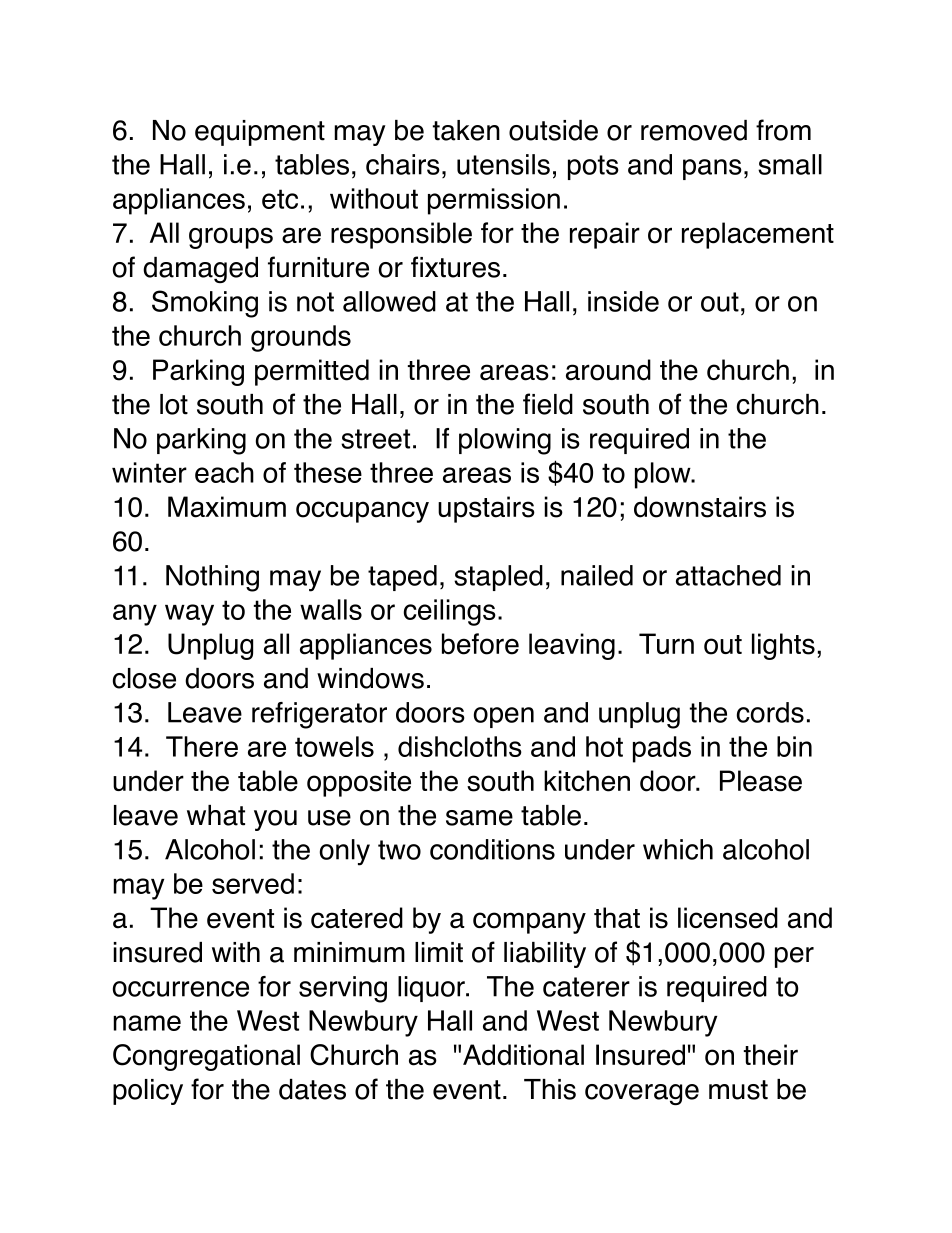  I want to click on pans, so click(712, 169).
